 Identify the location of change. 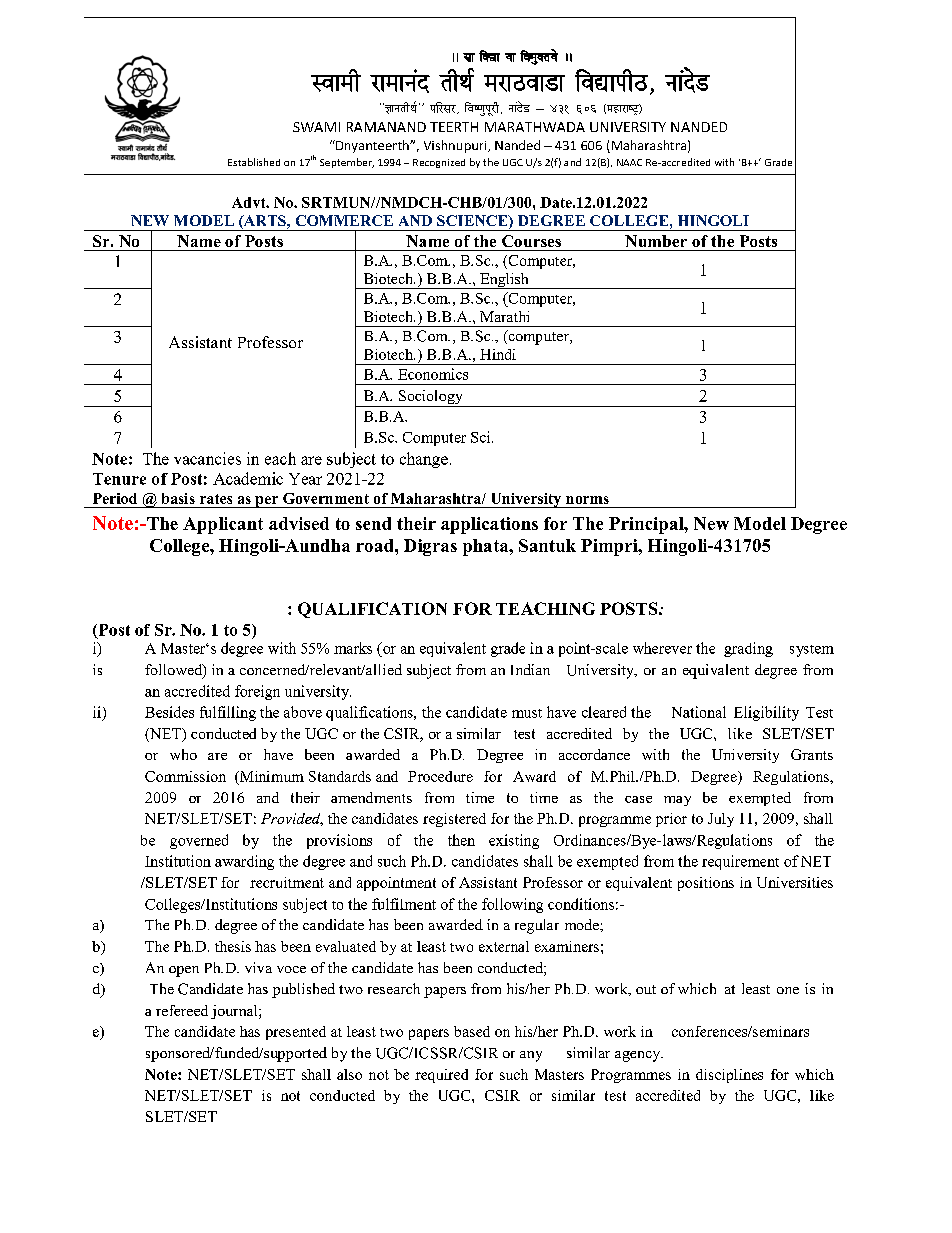
(424, 460).
